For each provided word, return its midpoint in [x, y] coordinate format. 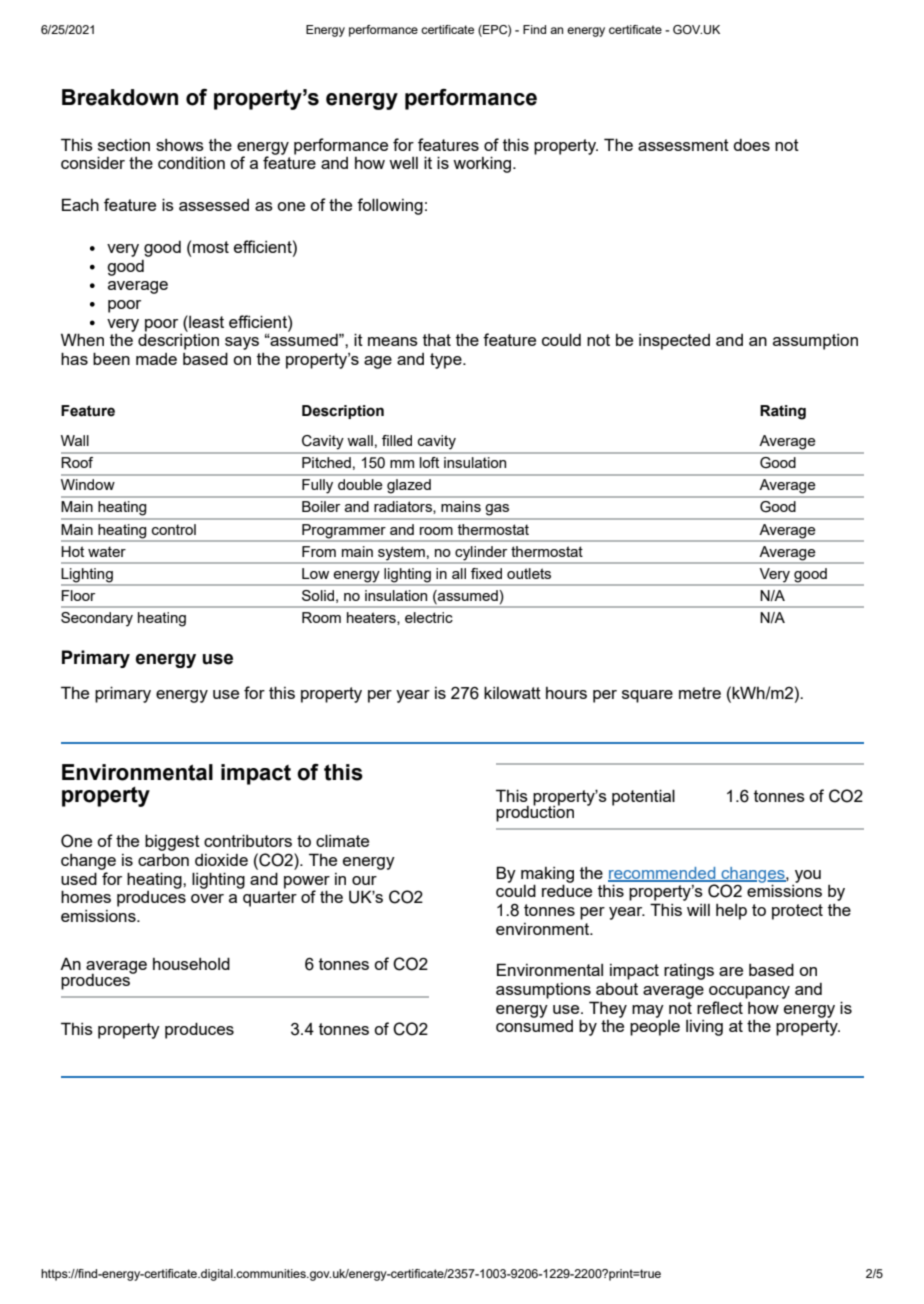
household [191, 963]
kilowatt [512, 692]
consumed [534, 1026]
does [751, 145]
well [403, 163]
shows [180, 145]
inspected [674, 342]
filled [397, 440]
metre [700, 693]
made [156, 359]
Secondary [97, 619]
